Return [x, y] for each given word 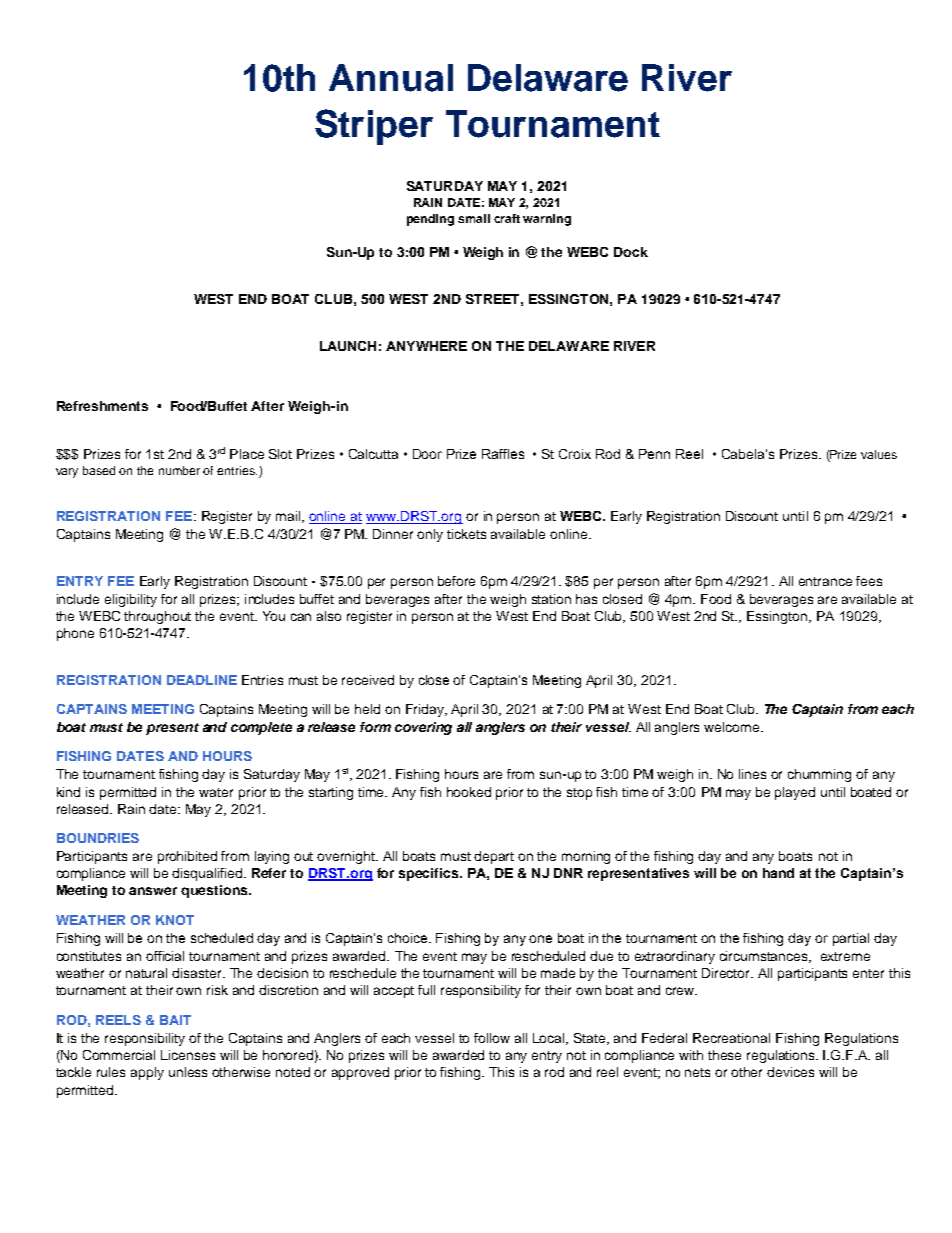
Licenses [188, 1055]
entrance [825, 581]
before [456, 581]
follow [492, 1038]
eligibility [131, 600]
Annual [391, 78]
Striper [374, 127]
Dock [631, 252]
